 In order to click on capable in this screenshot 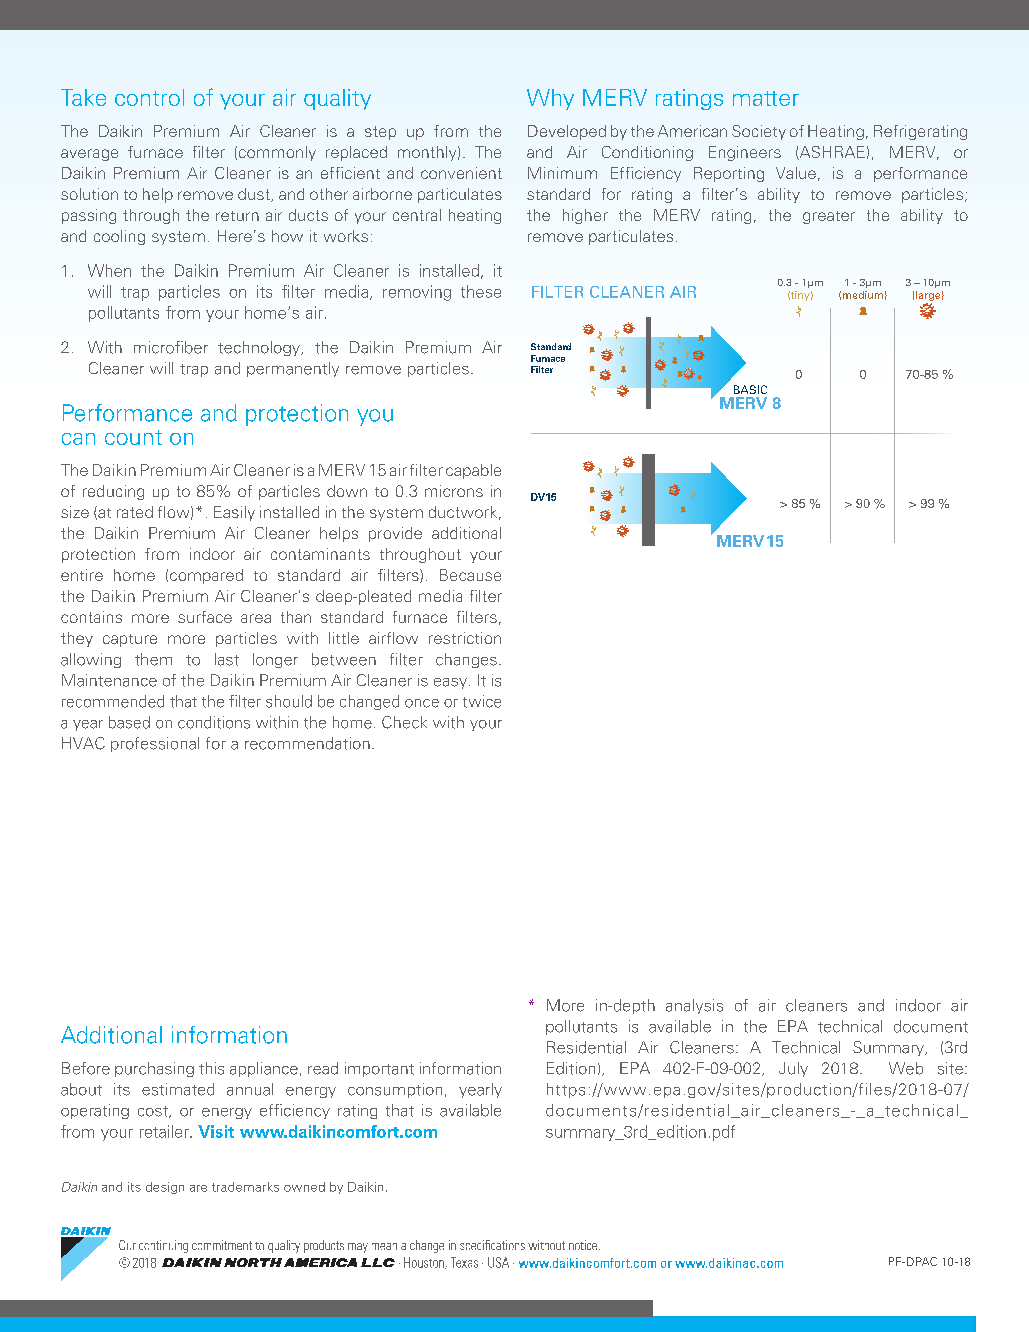, I will do `click(473, 471)`.
